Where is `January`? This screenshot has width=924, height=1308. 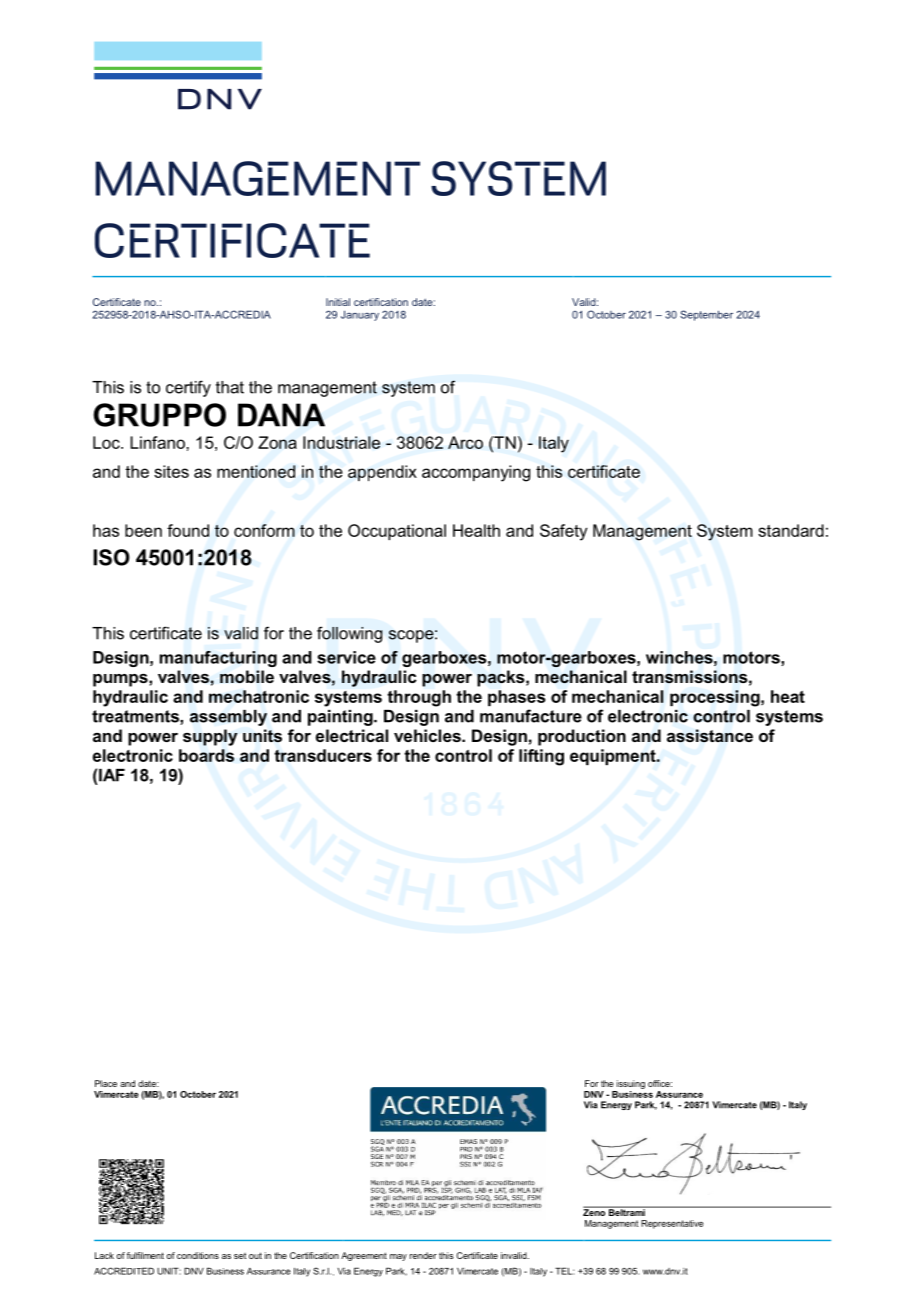
January is located at coordinates (360, 315).
